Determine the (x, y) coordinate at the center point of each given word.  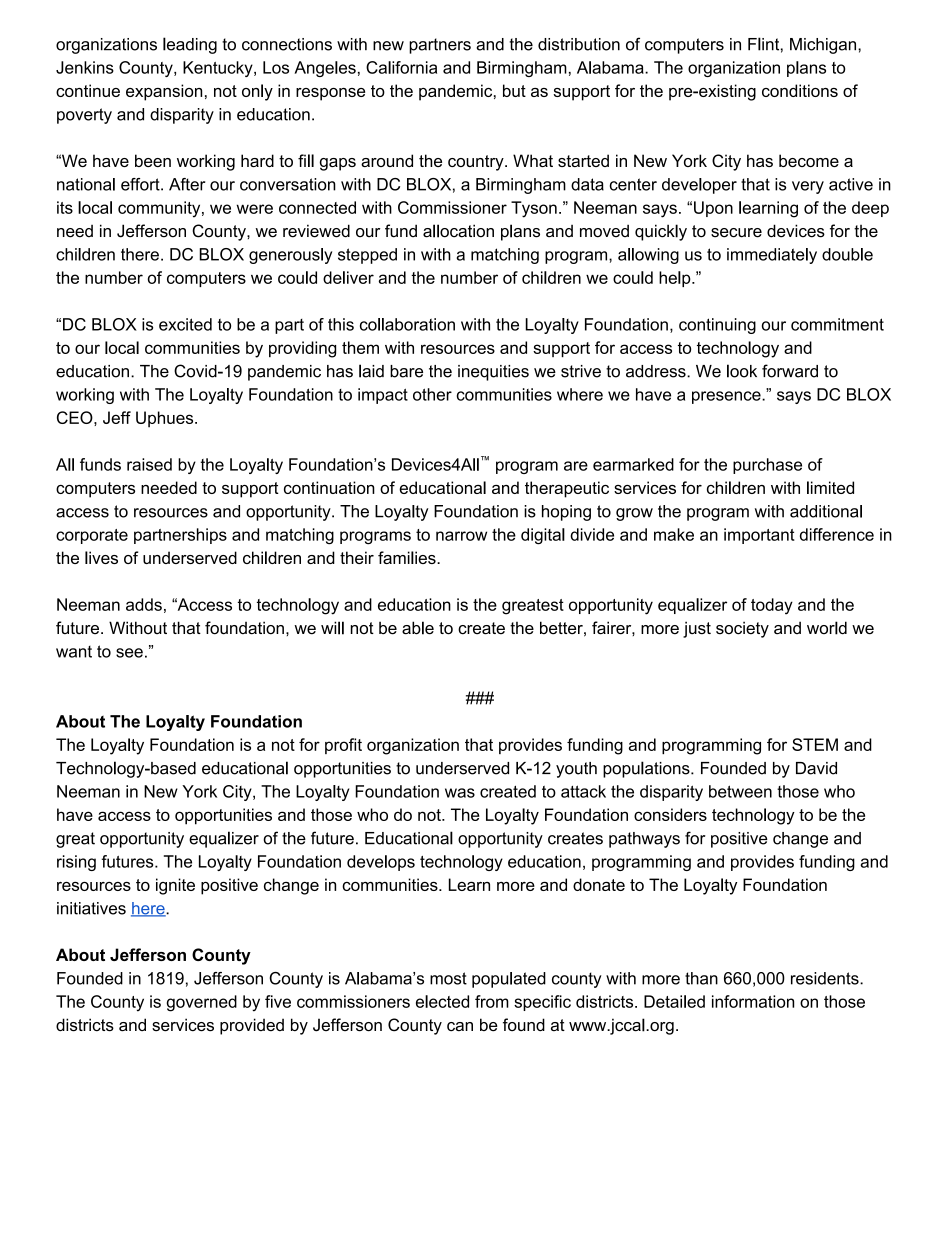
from (492, 1001)
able (418, 628)
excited (185, 324)
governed (201, 1003)
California (401, 67)
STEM (815, 744)
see (129, 653)
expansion (164, 92)
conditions (800, 90)
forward (790, 371)
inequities (493, 373)
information (753, 1001)
